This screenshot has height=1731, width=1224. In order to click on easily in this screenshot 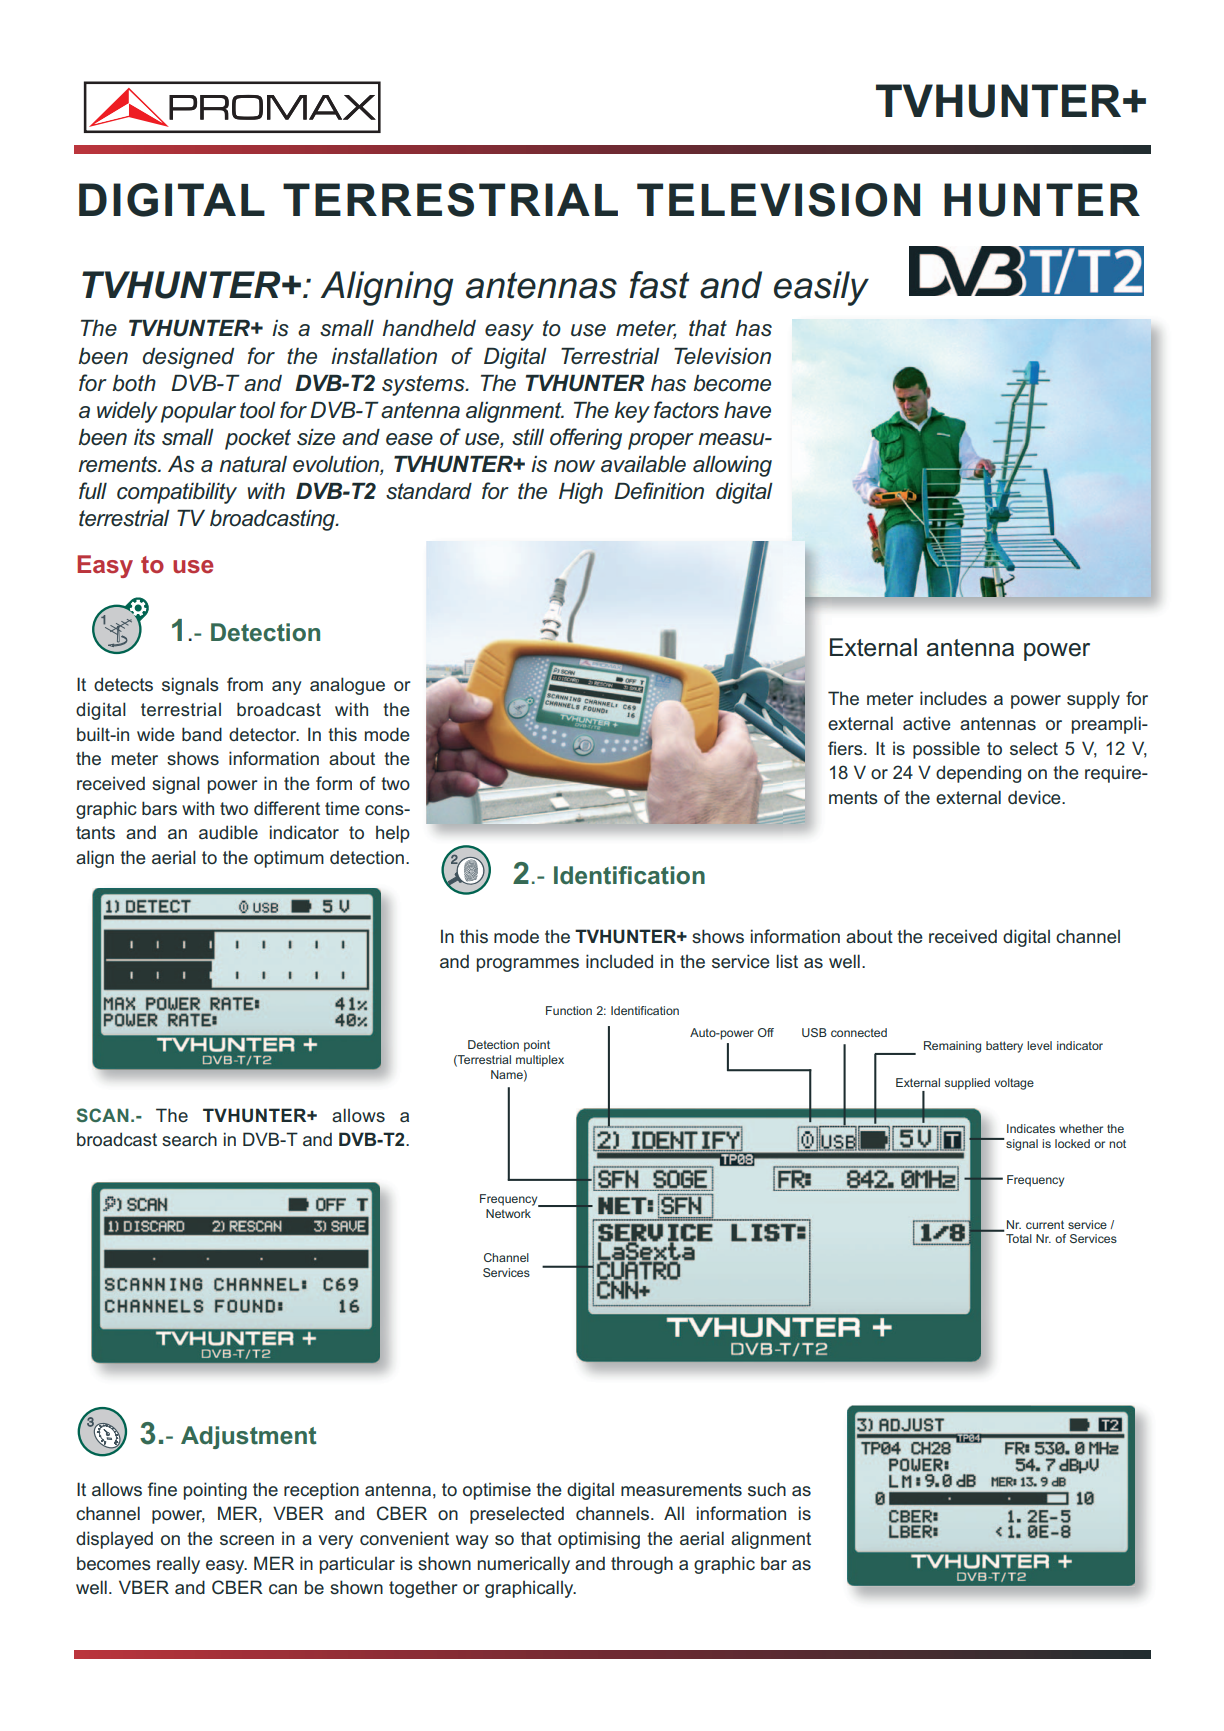, I will do `click(821, 288)`.
